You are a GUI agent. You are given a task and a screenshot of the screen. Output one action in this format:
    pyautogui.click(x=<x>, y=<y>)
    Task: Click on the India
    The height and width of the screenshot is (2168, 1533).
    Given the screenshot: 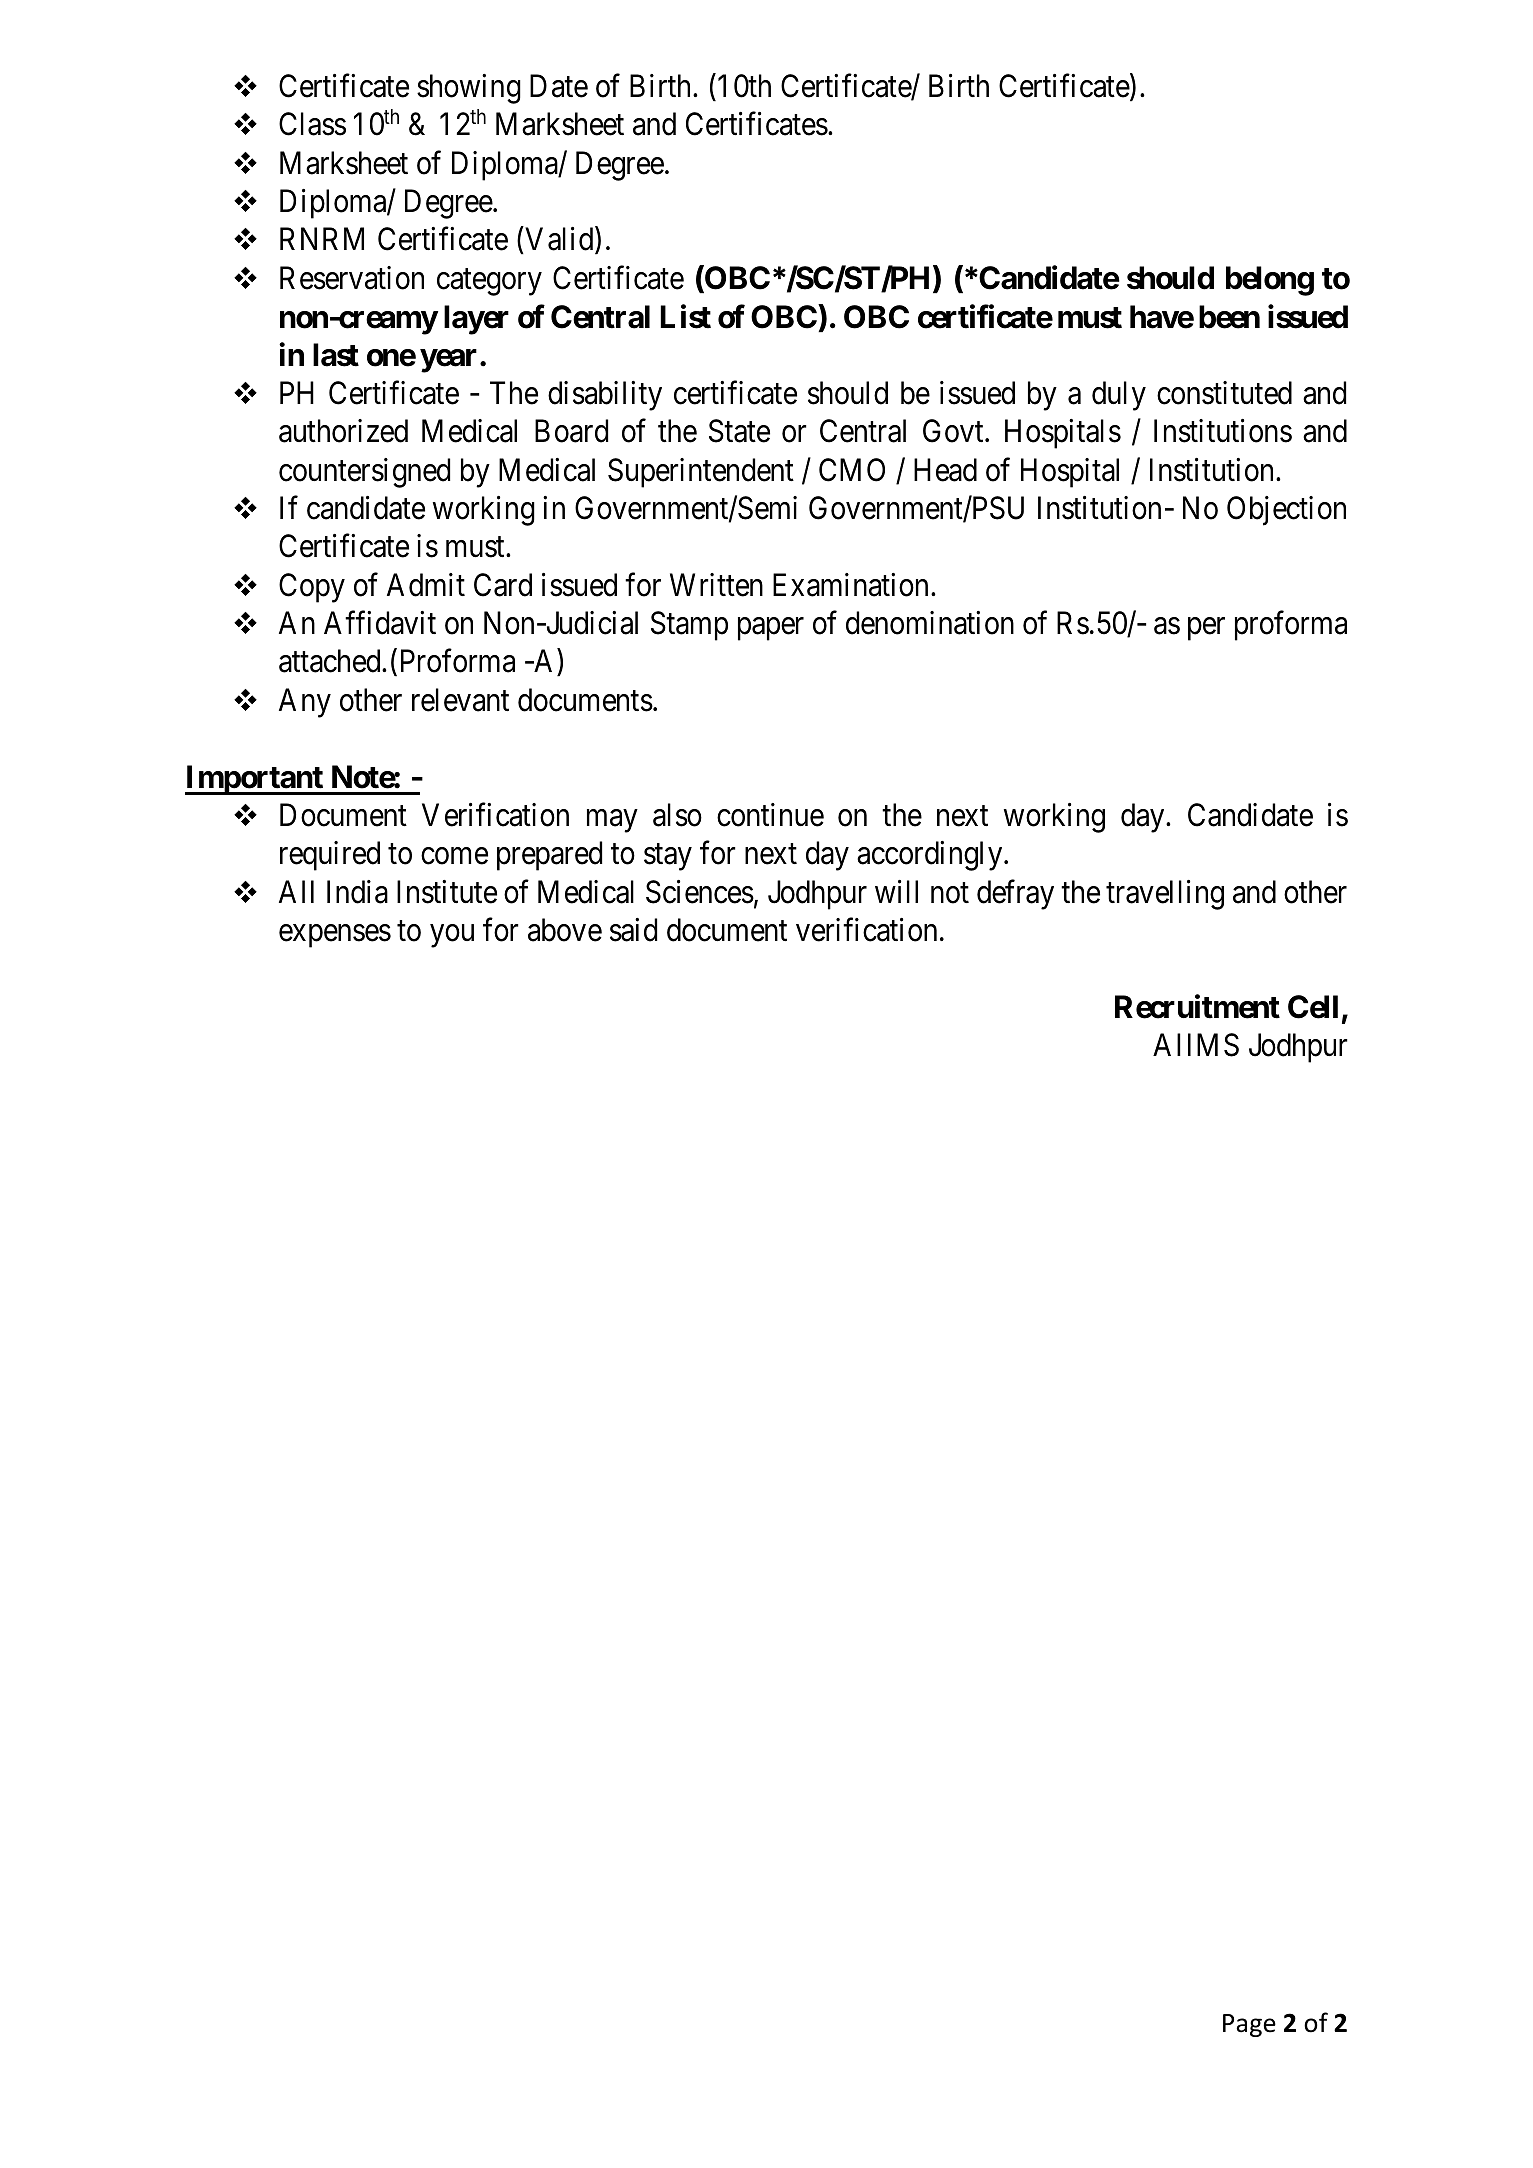 What is the action you would take?
    pyautogui.click(x=357, y=892)
